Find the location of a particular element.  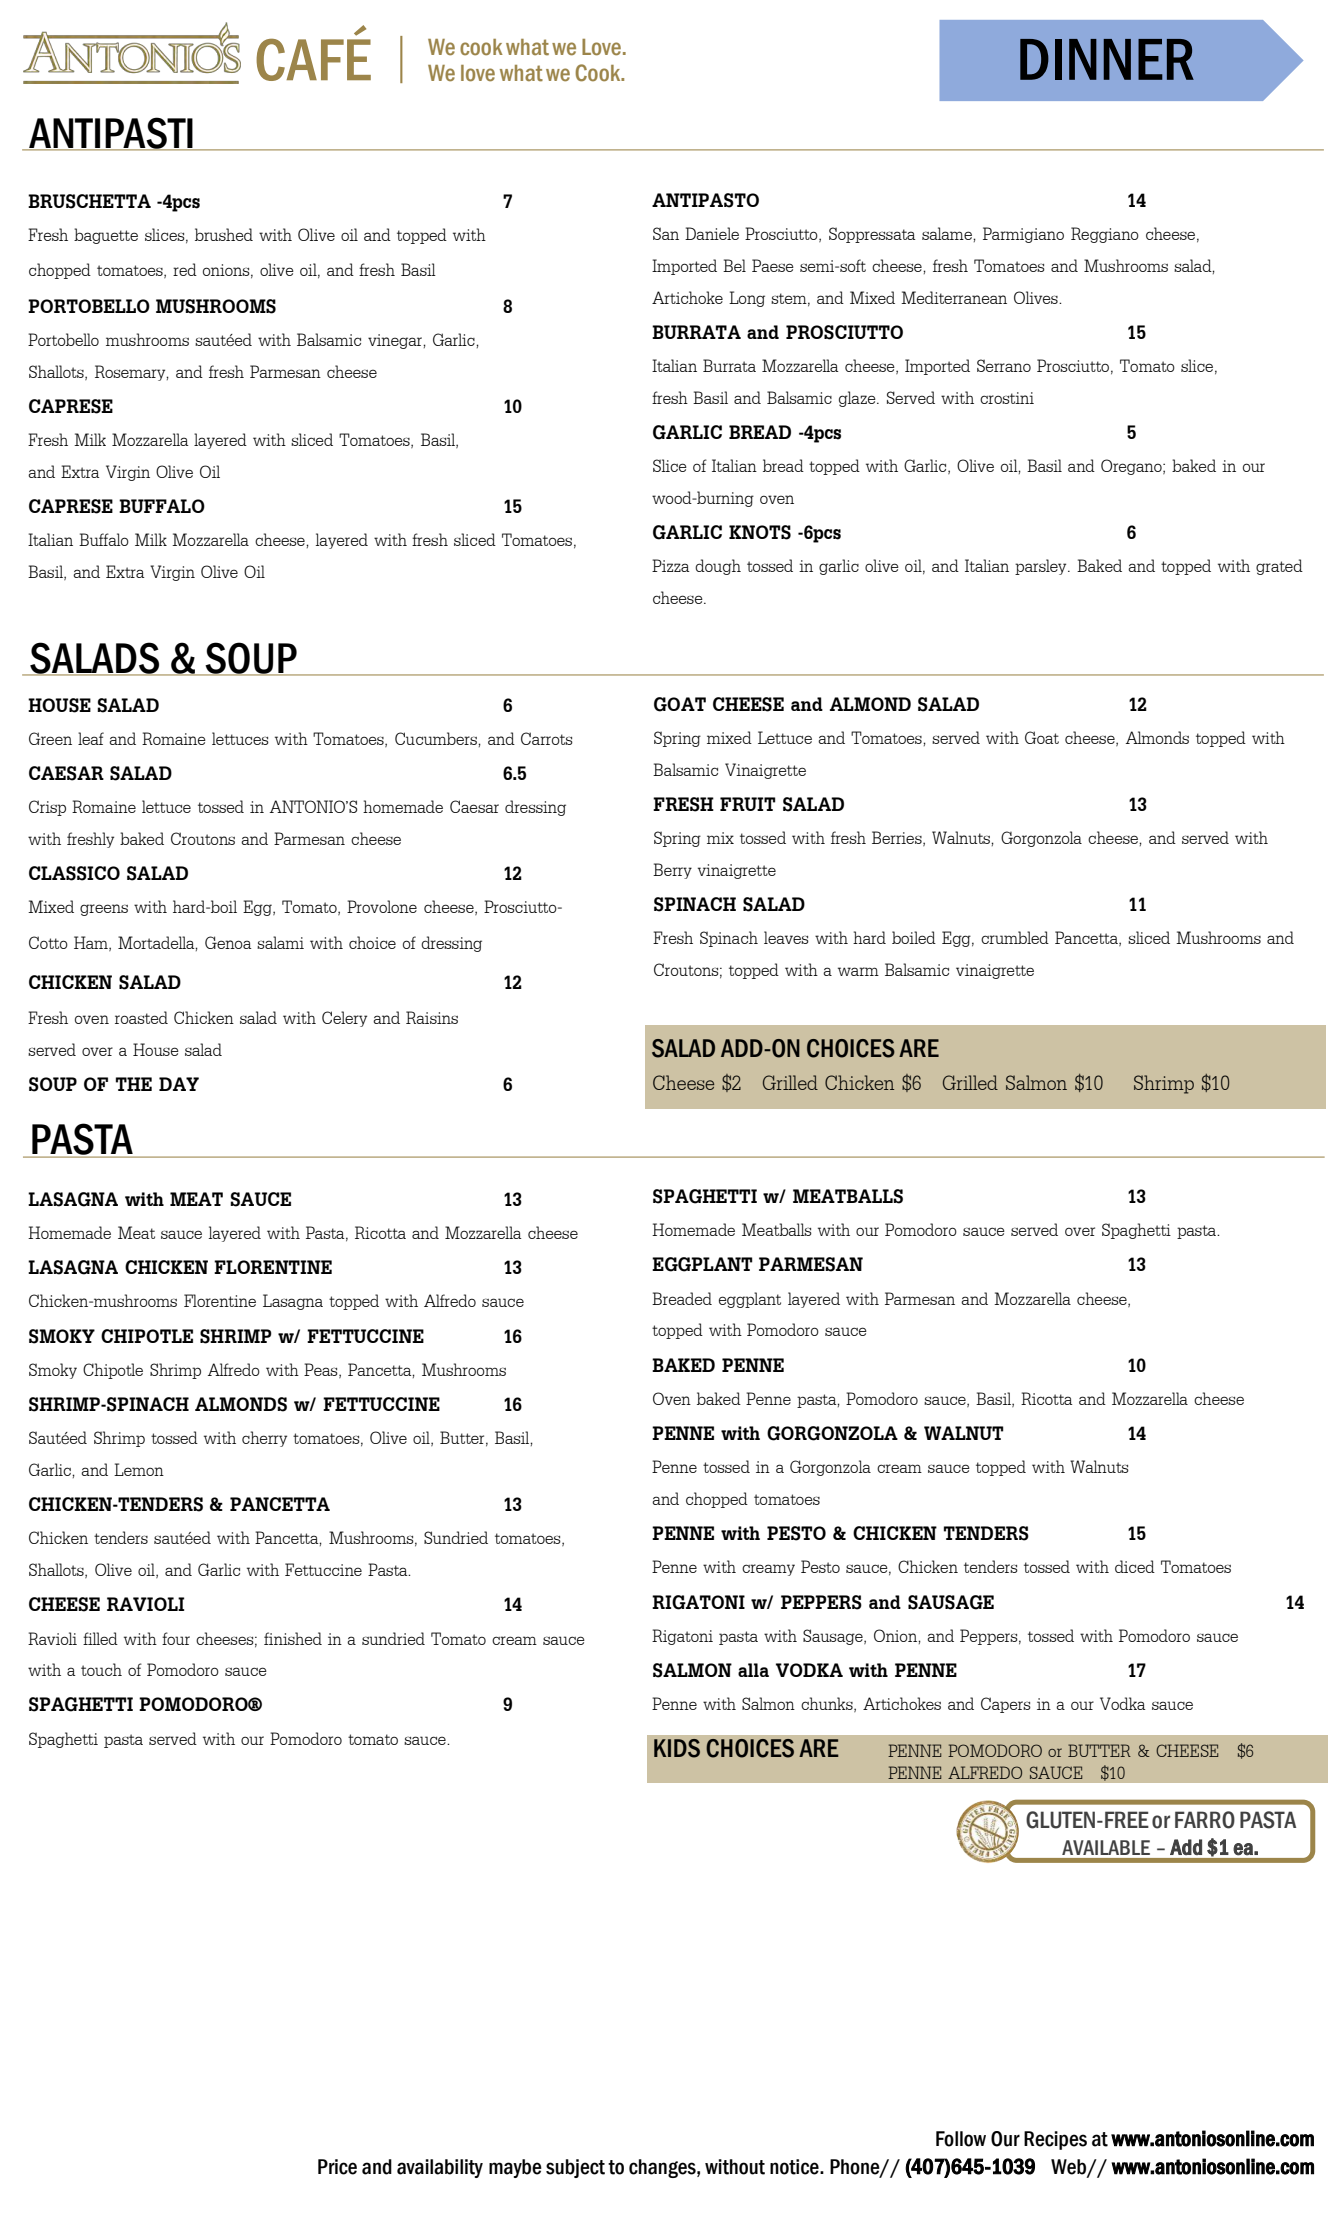

Recipes is located at coordinates (1055, 2140).
